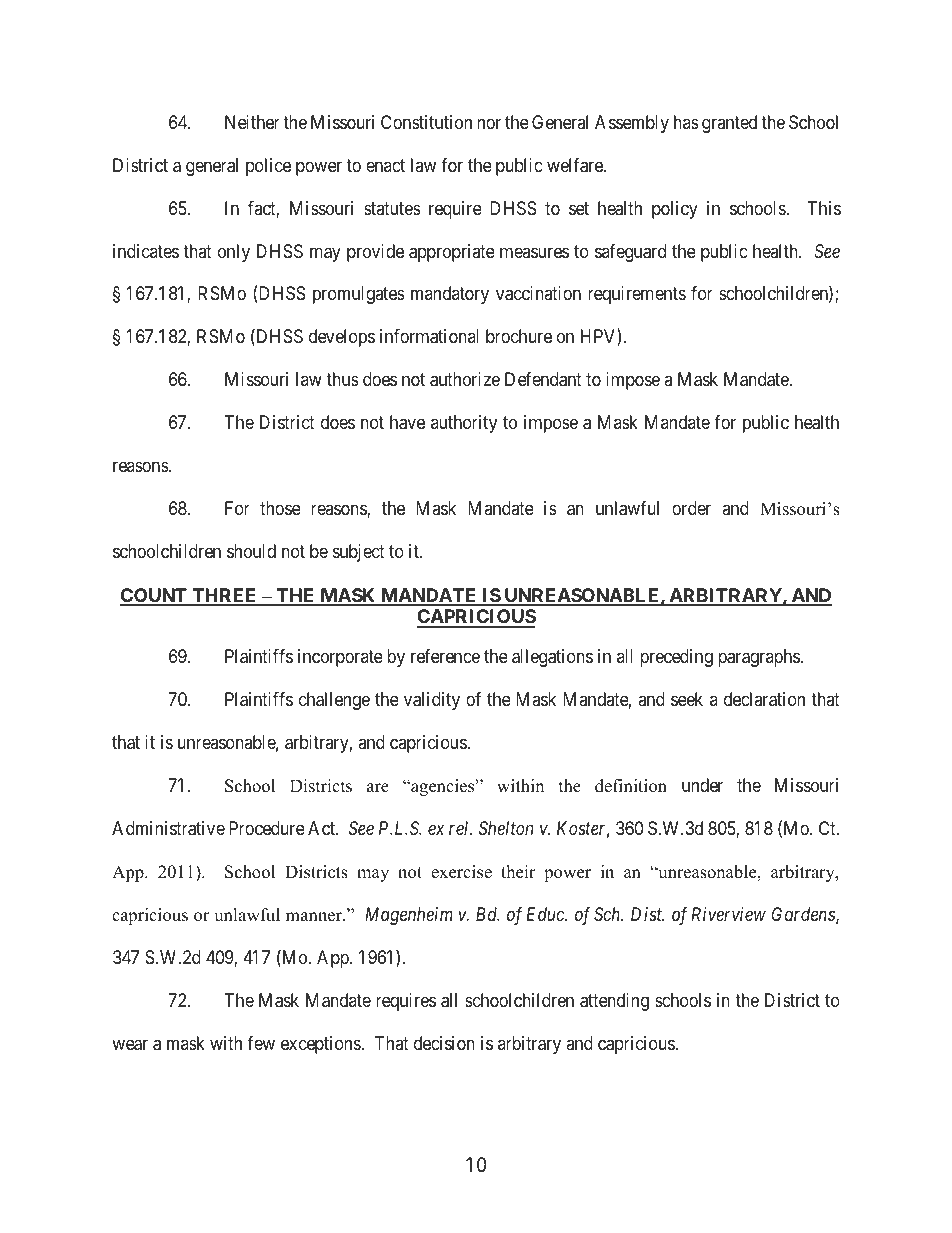  Describe the element at coordinates (759, 658) in the screenshot. I see `paragraphs` at that location.
